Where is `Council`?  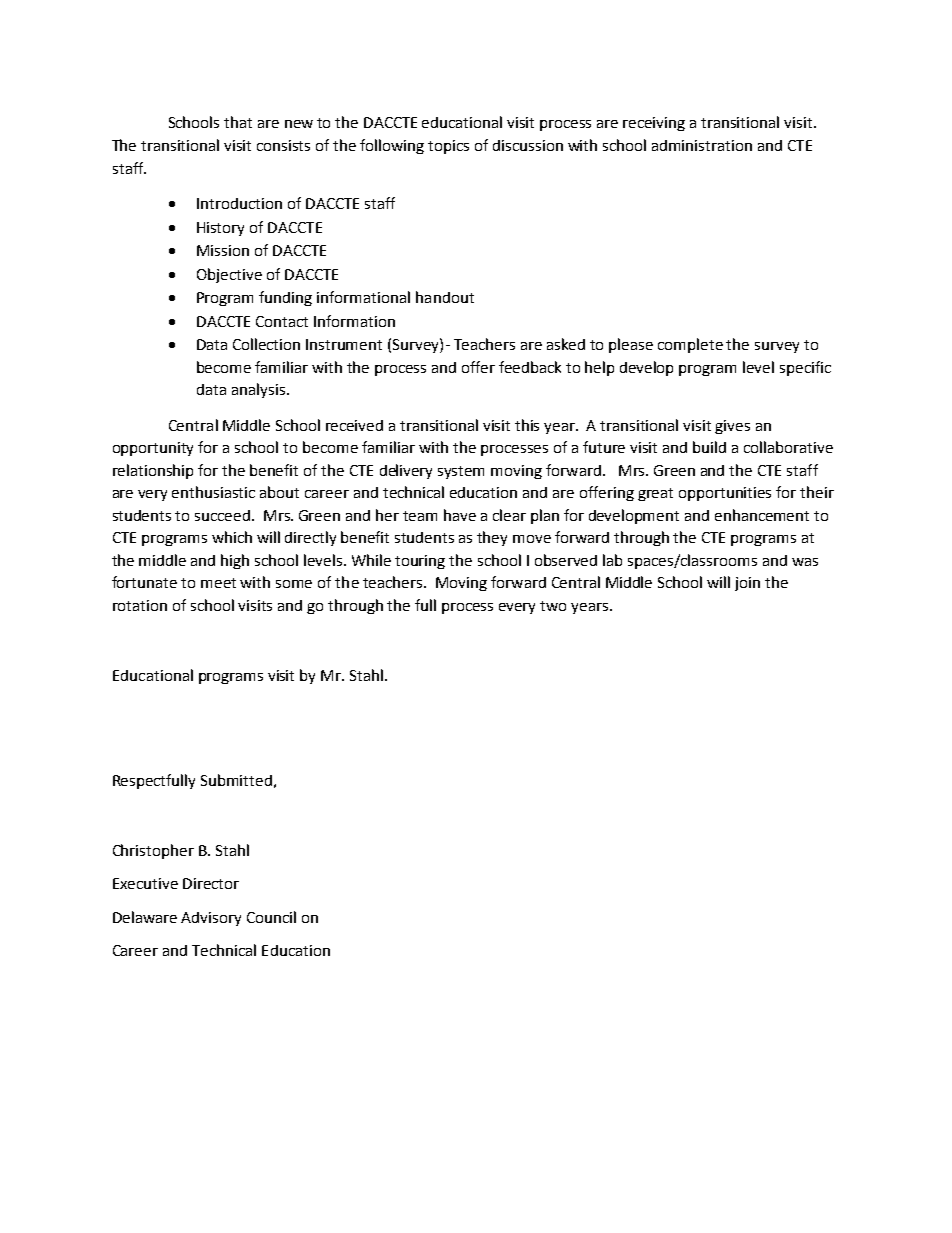 Council is located at coordinates (271, 917).
